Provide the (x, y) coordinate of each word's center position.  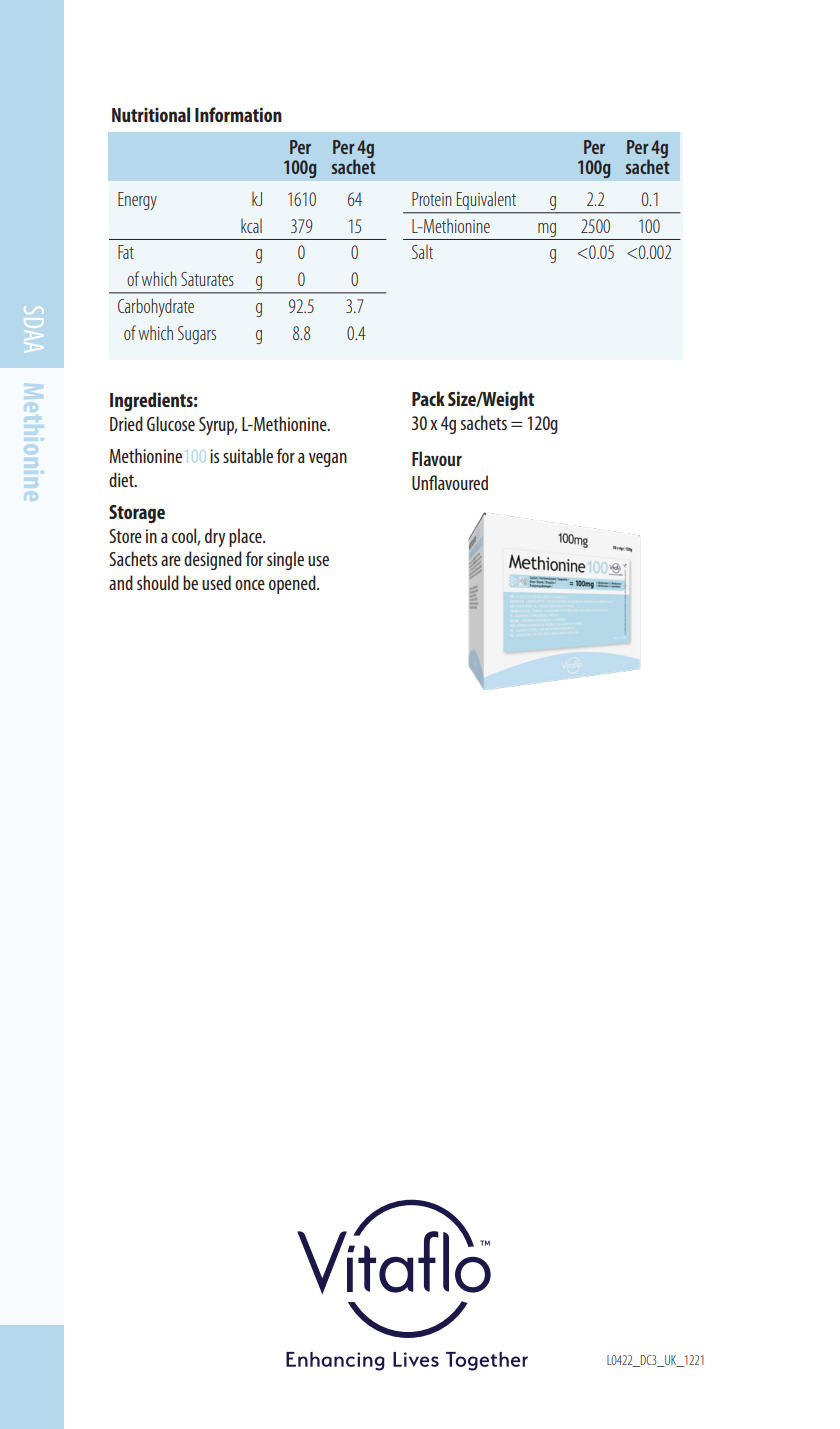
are (171, 561)
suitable (248, 455)
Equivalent (487, 202)
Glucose (171, 423)
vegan (328, 460)
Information (238, 114)
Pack (428, 398)
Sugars (197, 335)
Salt (422, 252)
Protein (432, 199)
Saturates (207, 279)
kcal (251, 226)
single (285, 560)
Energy (137, 201)
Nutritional (151, 114)
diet (122, 479)
